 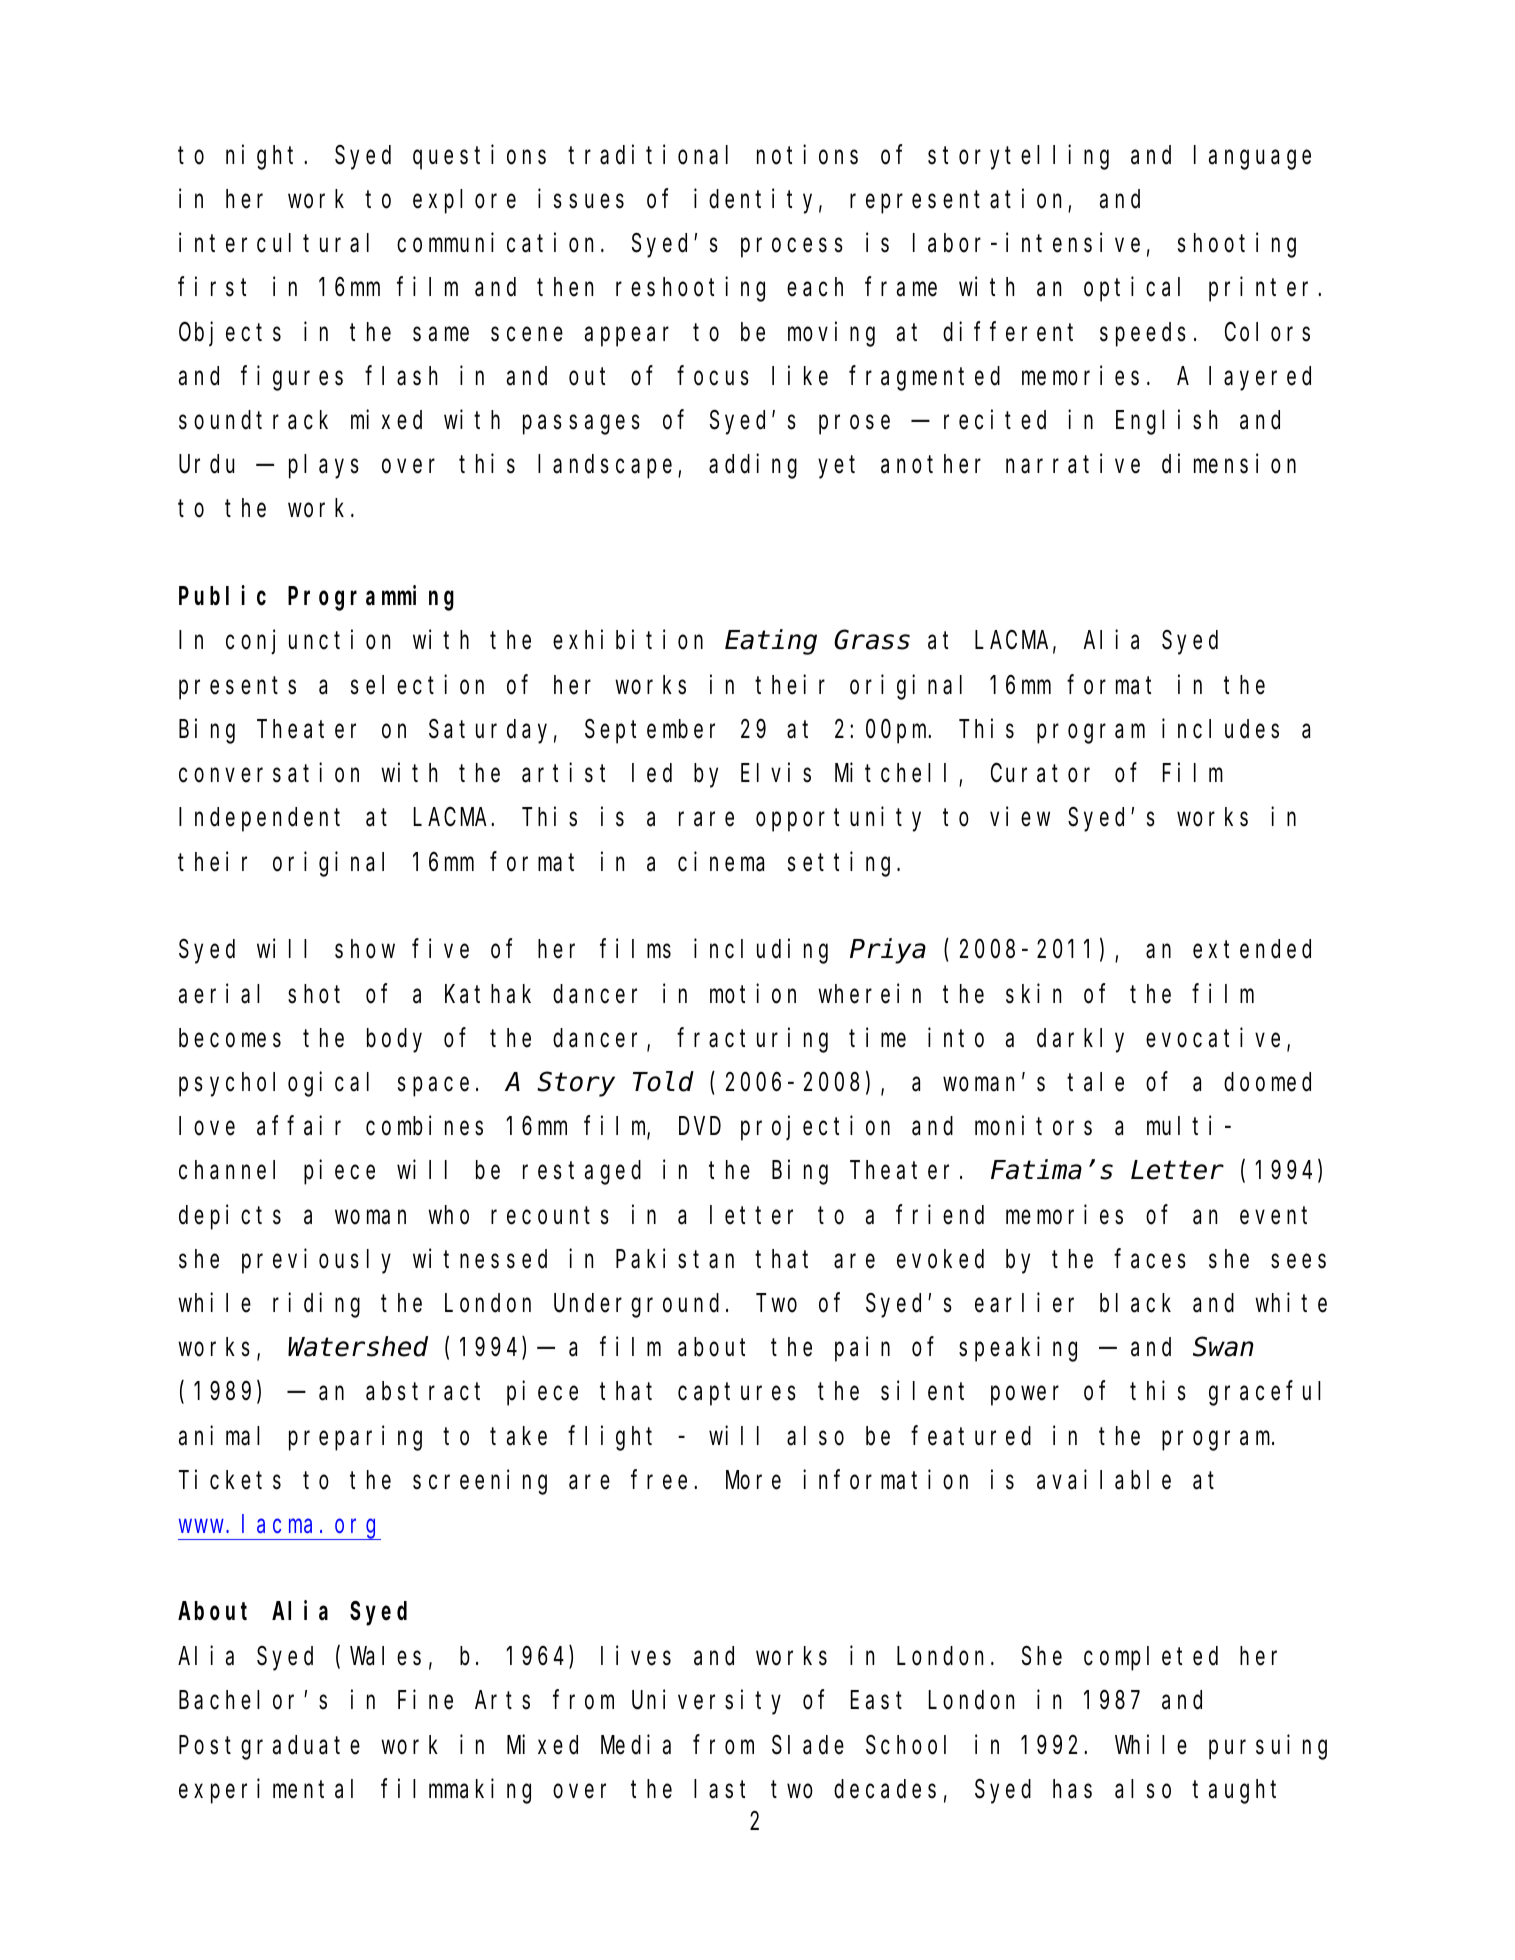 What do you see at coordinates (1020, 817) in the screenshot?
I see `view` at bounding box center [1020, 817].
